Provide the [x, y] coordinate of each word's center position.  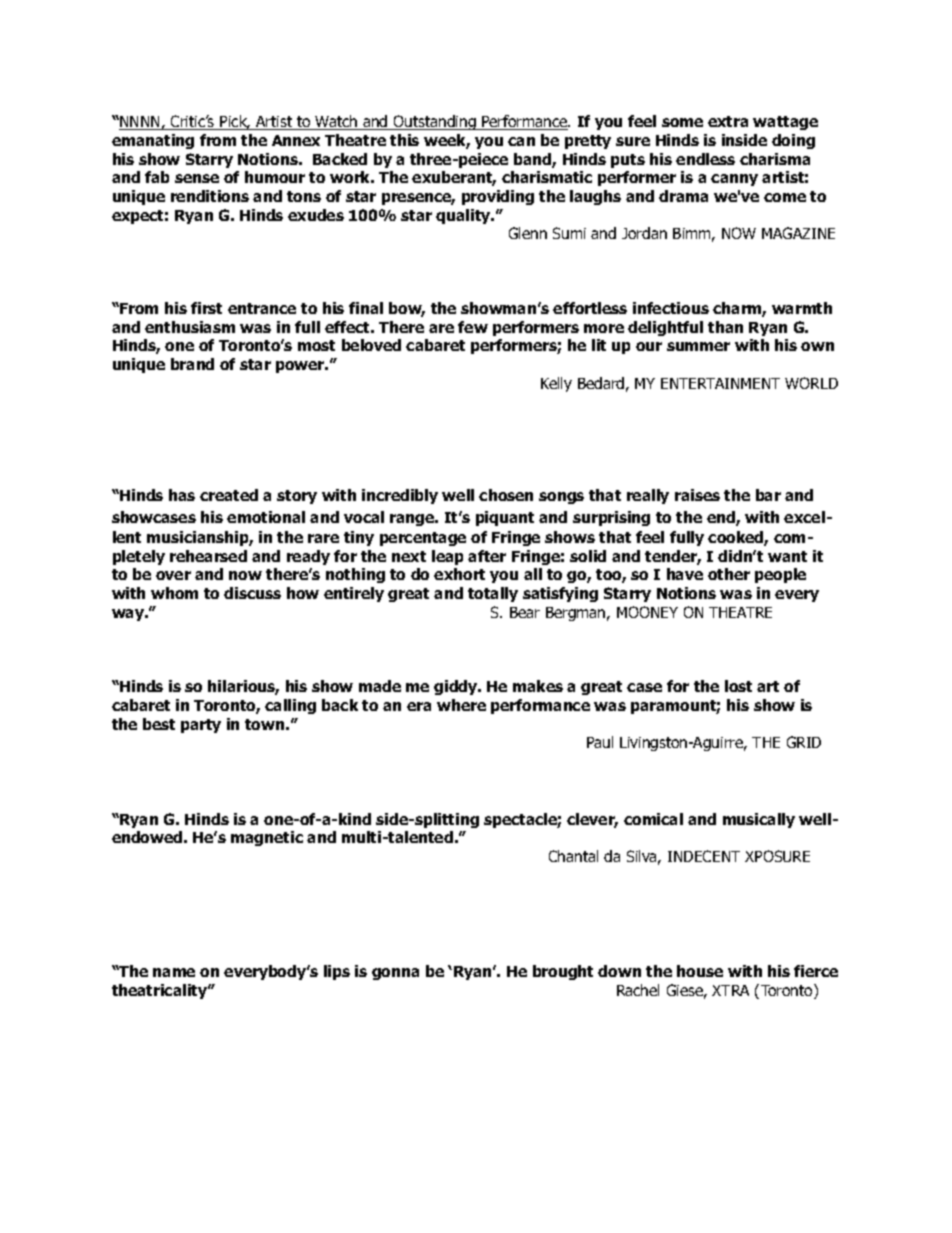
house [700, 971]
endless [705, 159]
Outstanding [434, 122]
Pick [234, 122]
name [174, 972]
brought [563, 972]
